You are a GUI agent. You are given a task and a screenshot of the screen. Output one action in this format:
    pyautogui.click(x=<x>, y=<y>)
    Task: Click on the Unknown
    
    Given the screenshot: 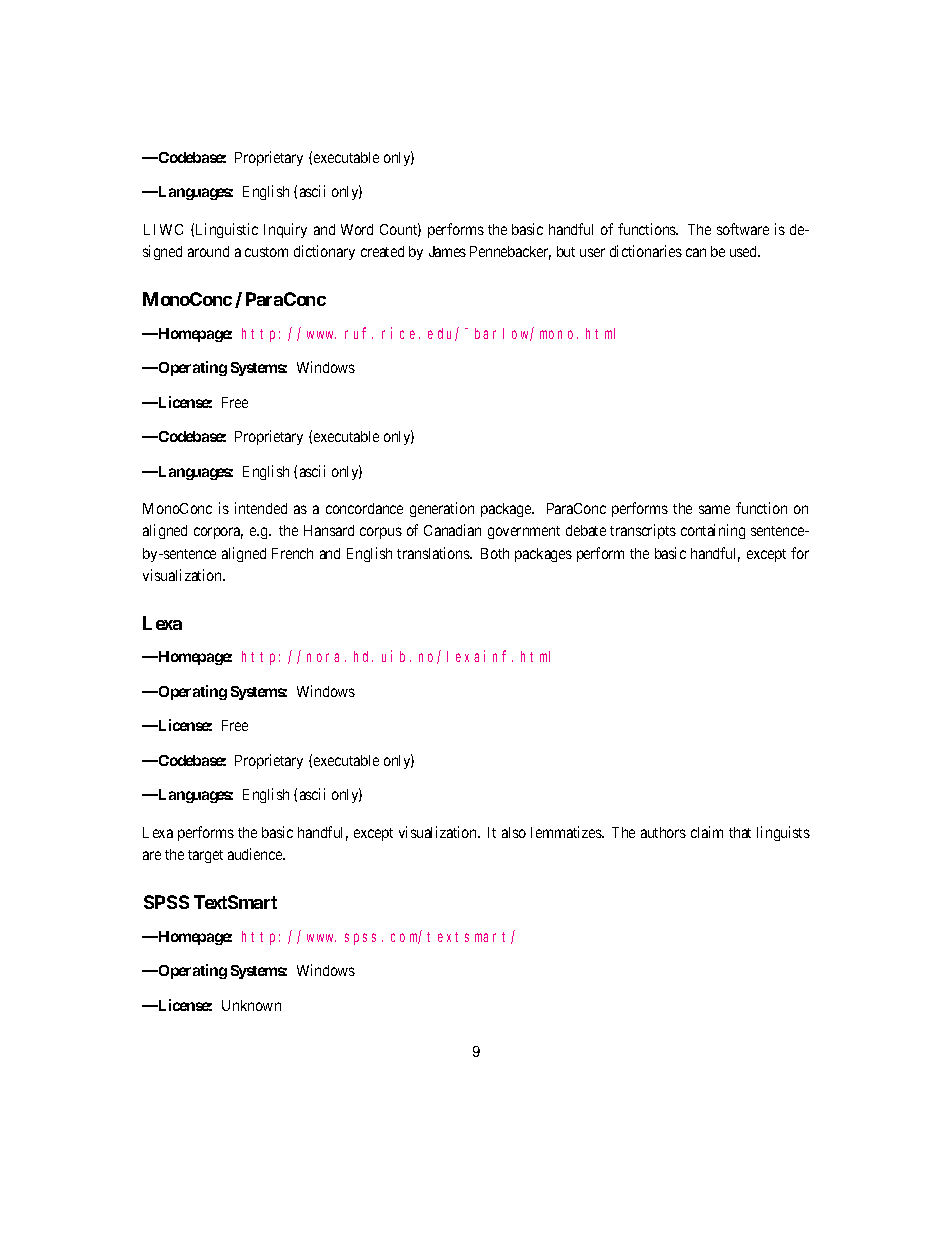 What is the action you would take?
    pyautogui.click(x=251, y=1005)
